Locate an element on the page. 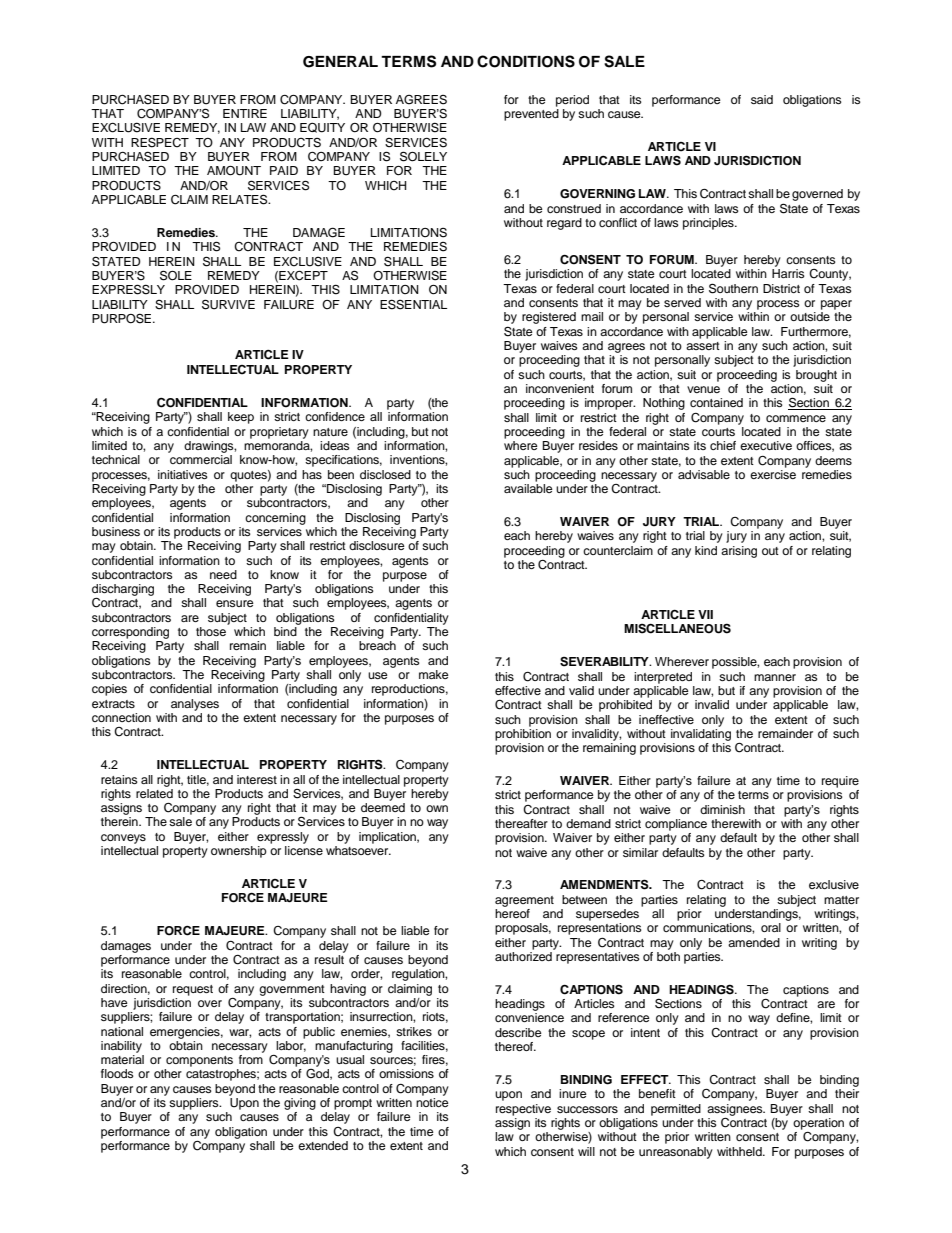 This page has height=1233, width=952. Southern is located at coordinates (733, 288).
